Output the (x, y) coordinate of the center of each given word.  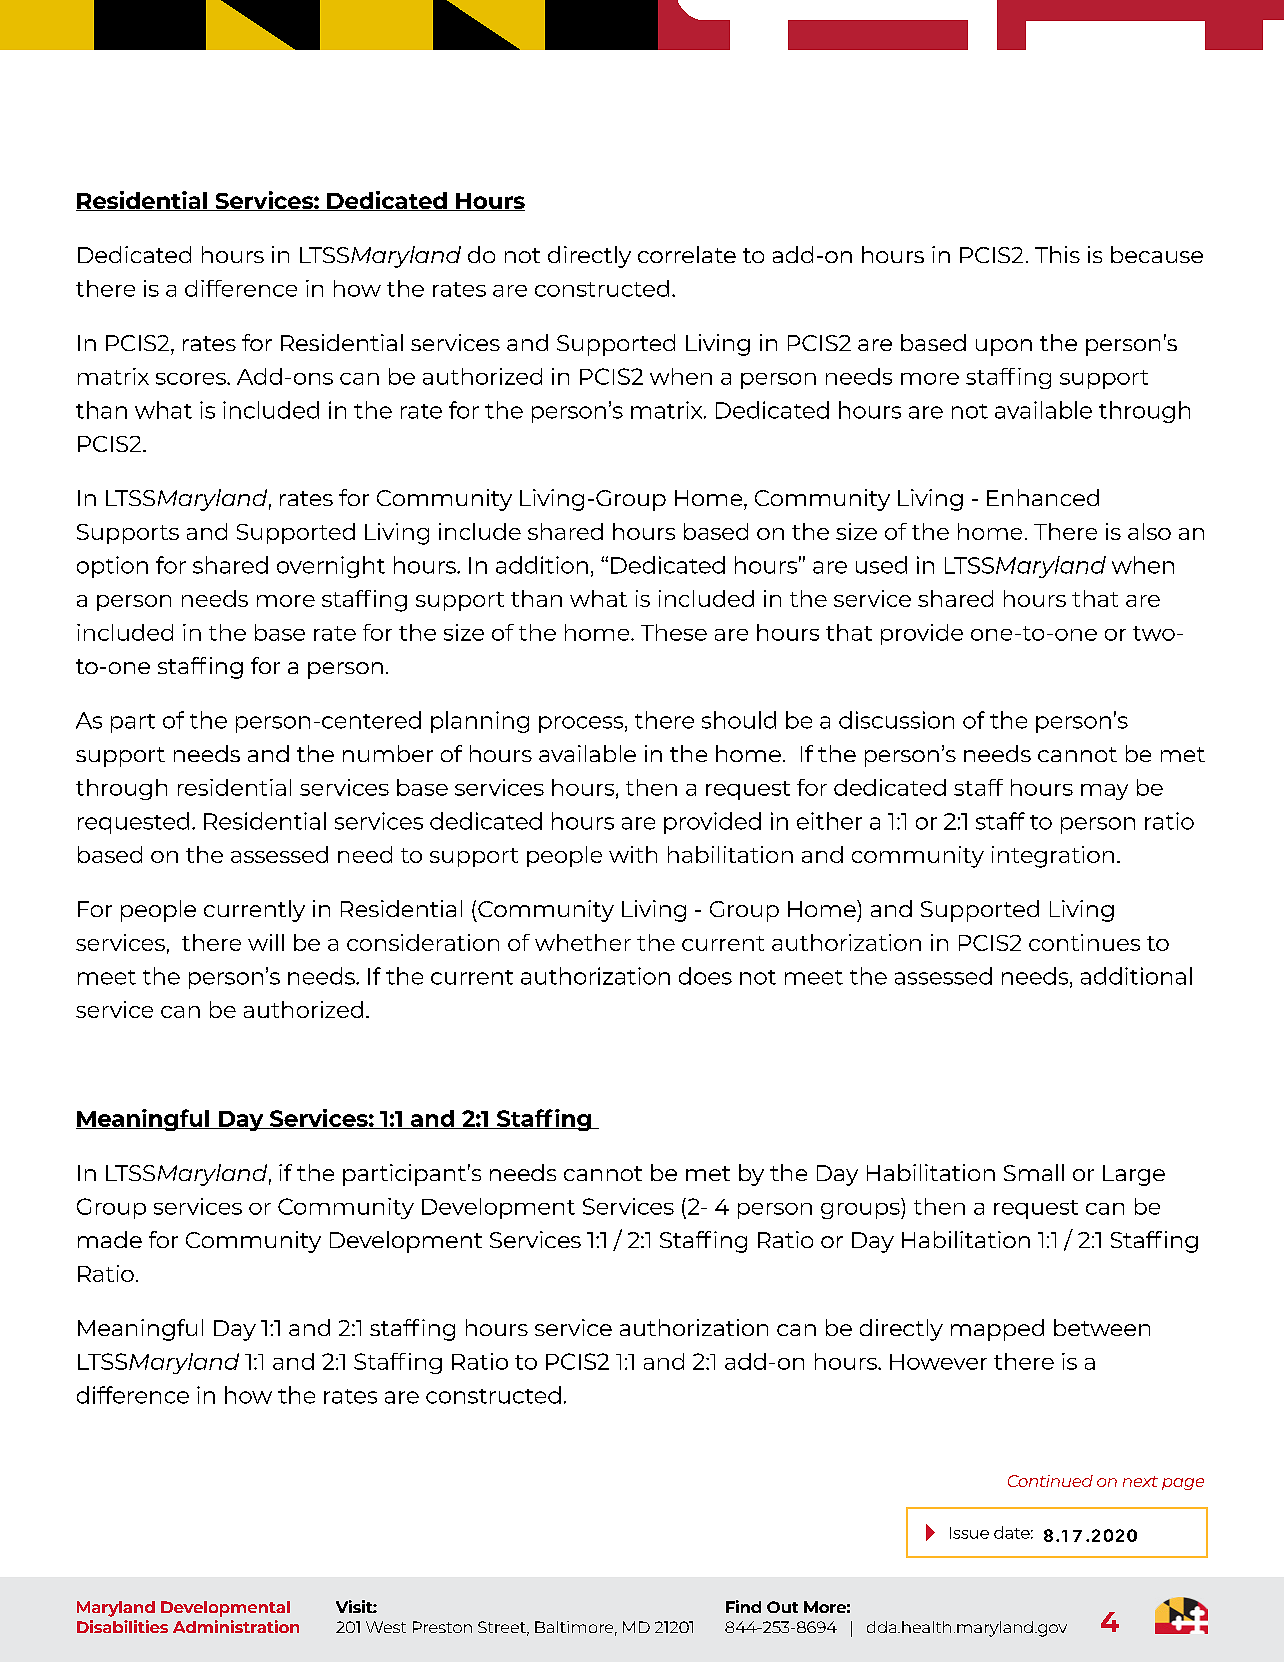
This (1057, 254)
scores (192, 379)
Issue (969, 1533)
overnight (331, 567)
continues (1084, 942)
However (938, 1362)
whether (583, 942)
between (1102, 1327)
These (674, 632)
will (266, 942)
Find (743, 1606)
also (1149, 531)
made (110, 1239)
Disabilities (122, 1626)
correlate (687, 254)
